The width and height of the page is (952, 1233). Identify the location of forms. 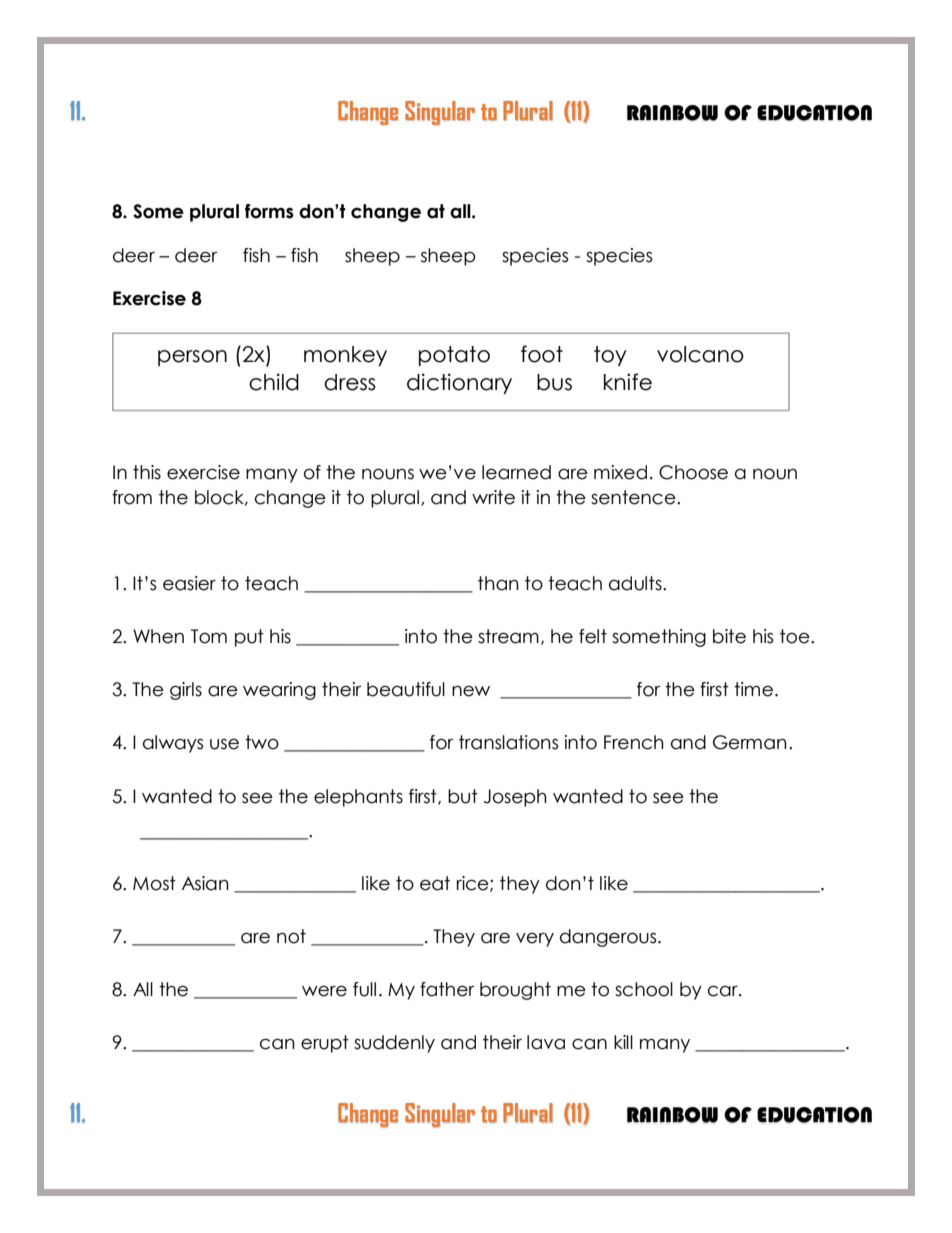
(269, 211).
